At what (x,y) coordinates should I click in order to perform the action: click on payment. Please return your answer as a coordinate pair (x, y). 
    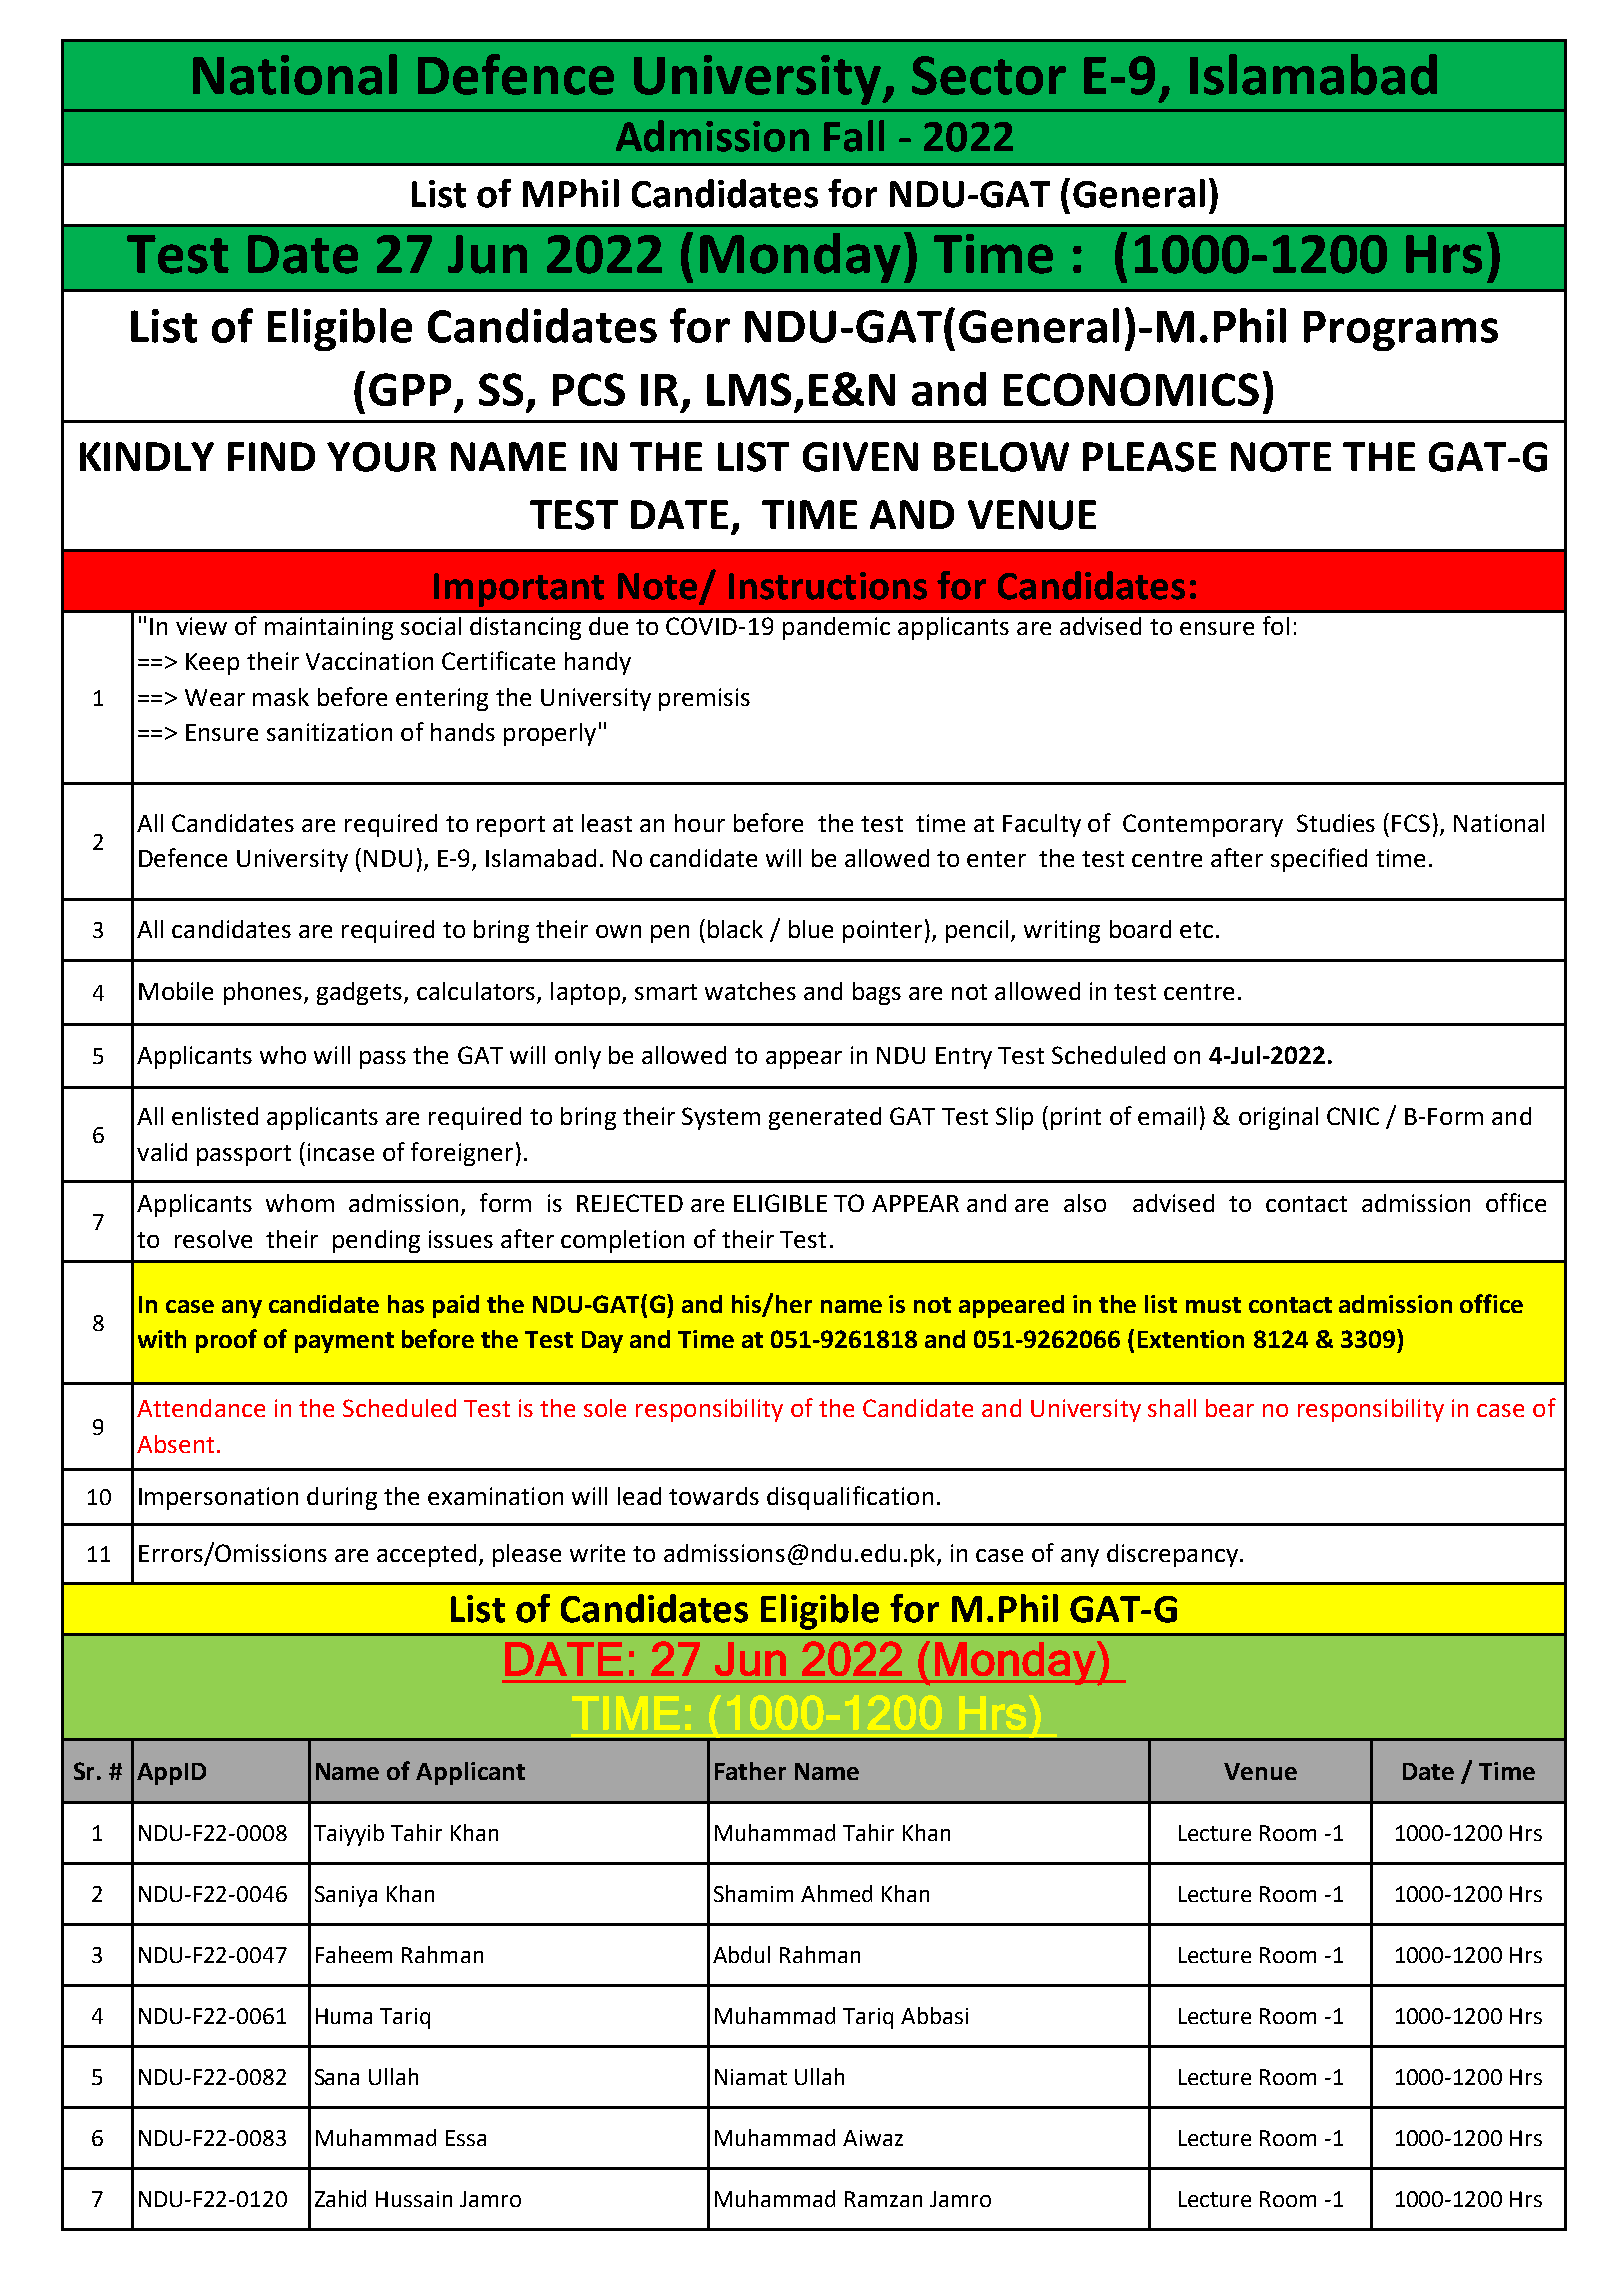
    Looking at the image, I should click on (344, 1342).
